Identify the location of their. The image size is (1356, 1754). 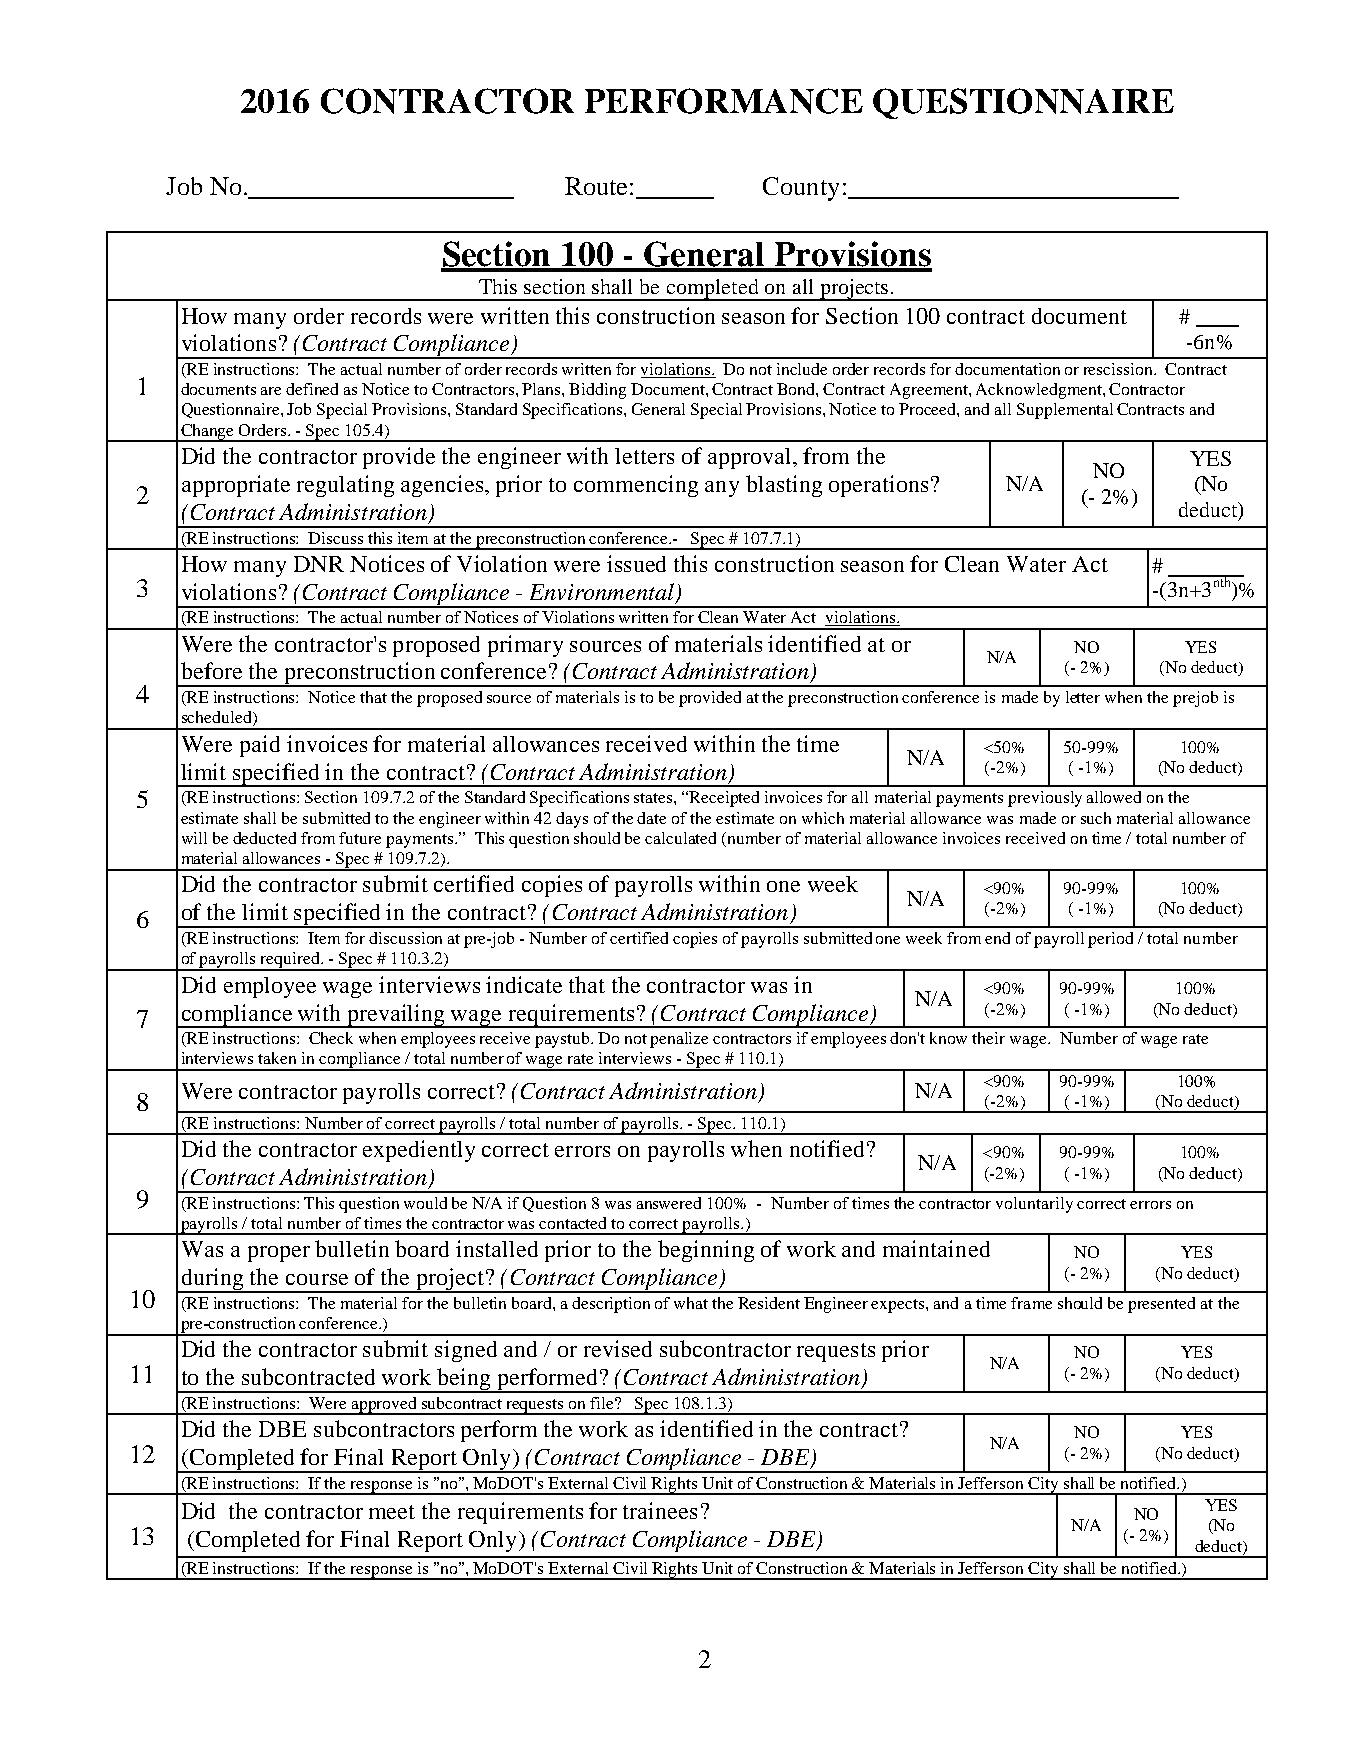
(988, 1038).
